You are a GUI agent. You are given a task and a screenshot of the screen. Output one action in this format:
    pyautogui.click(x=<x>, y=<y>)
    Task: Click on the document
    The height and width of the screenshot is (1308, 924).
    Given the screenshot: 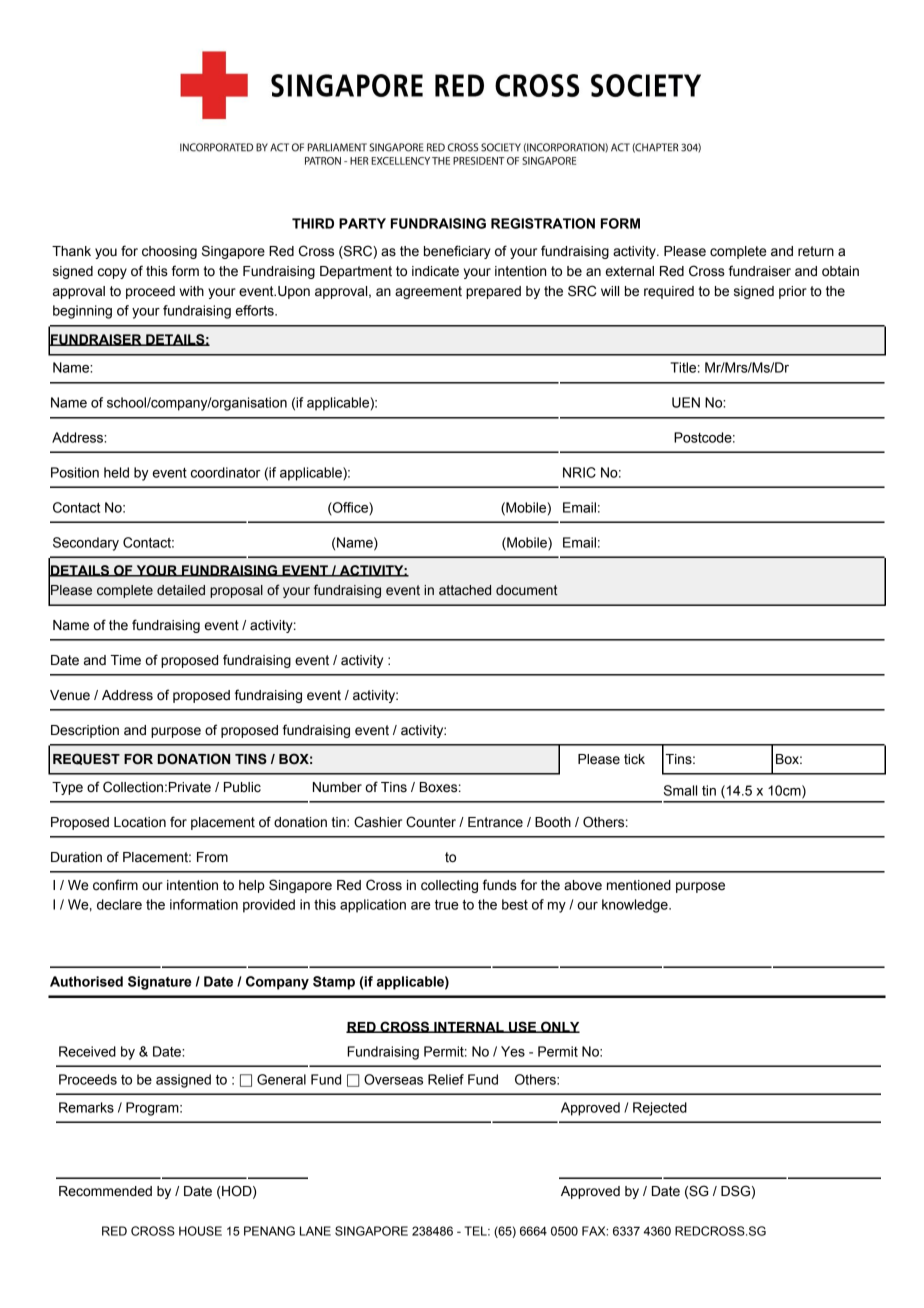 What is the action you would take?
    pyautogui.click(x=526, y=590)
